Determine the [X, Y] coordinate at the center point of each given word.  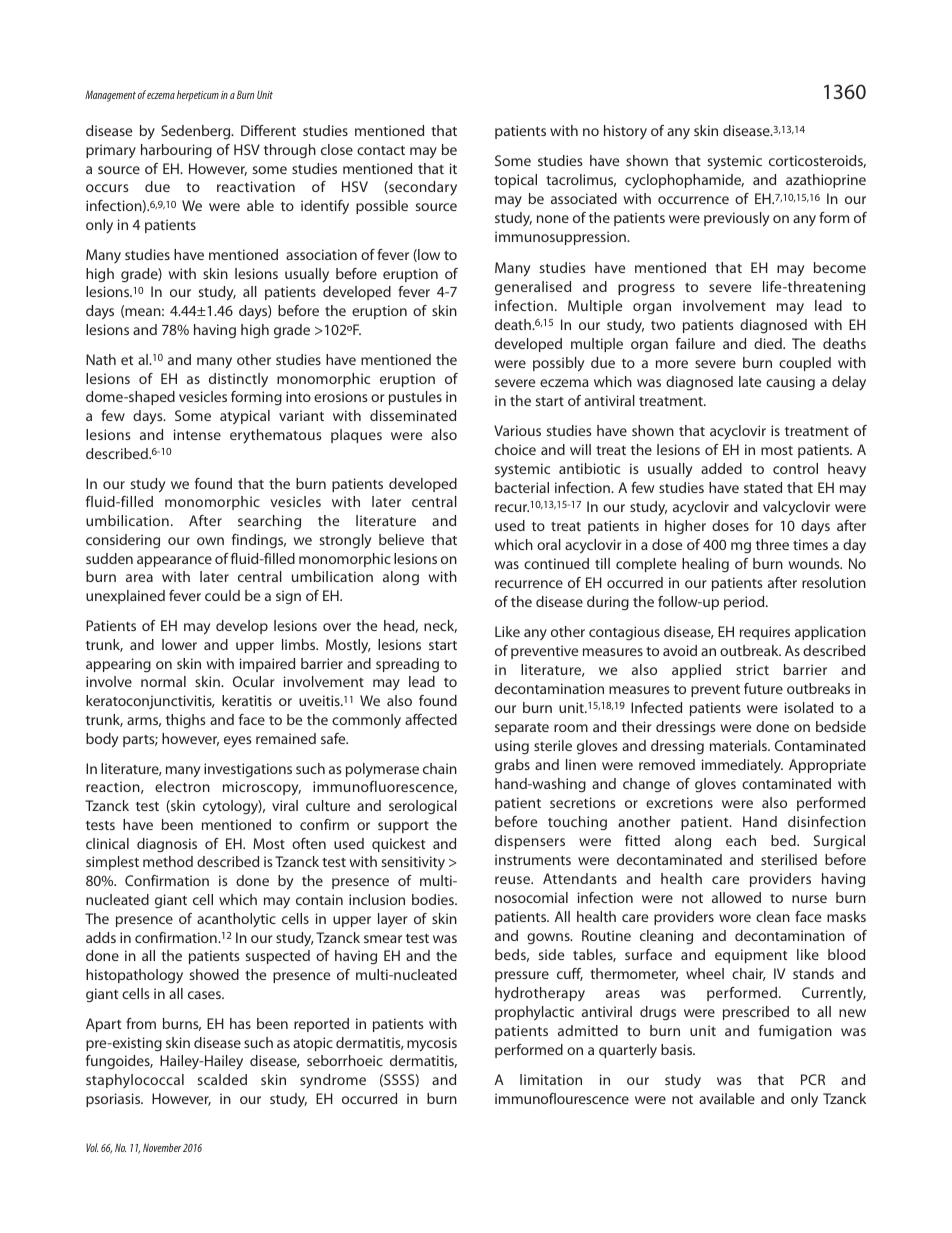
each [741, 840]
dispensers [530, 842]
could [222, 595]
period [745, 603]
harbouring [176, 151]
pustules [415, 398]
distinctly [238, 380]
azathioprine [826, 181]
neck [440, 626]
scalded [222, 1079]
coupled [805, 364]
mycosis [432, 1044]
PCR [813, 1079]
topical [515, 181]
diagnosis [167, 845]
